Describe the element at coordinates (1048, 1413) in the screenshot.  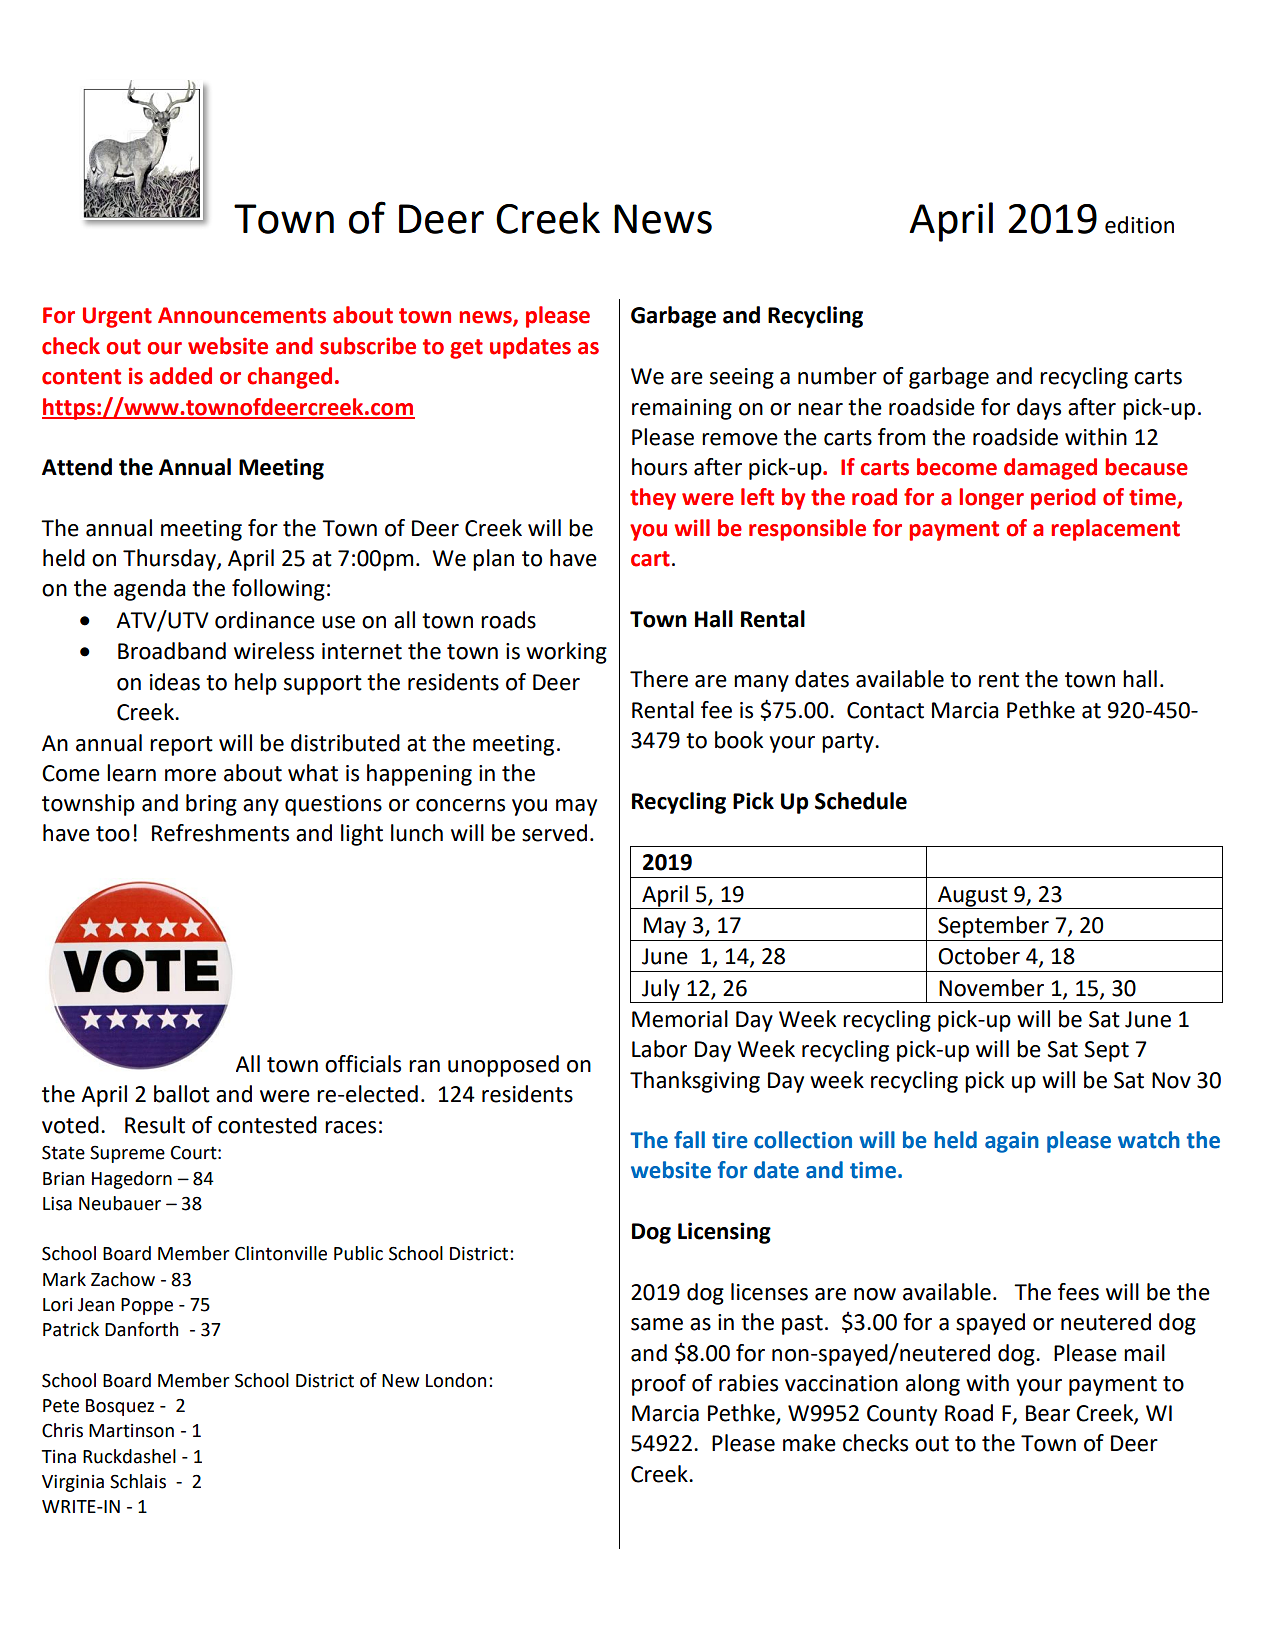
I see `Bear` at that location.
